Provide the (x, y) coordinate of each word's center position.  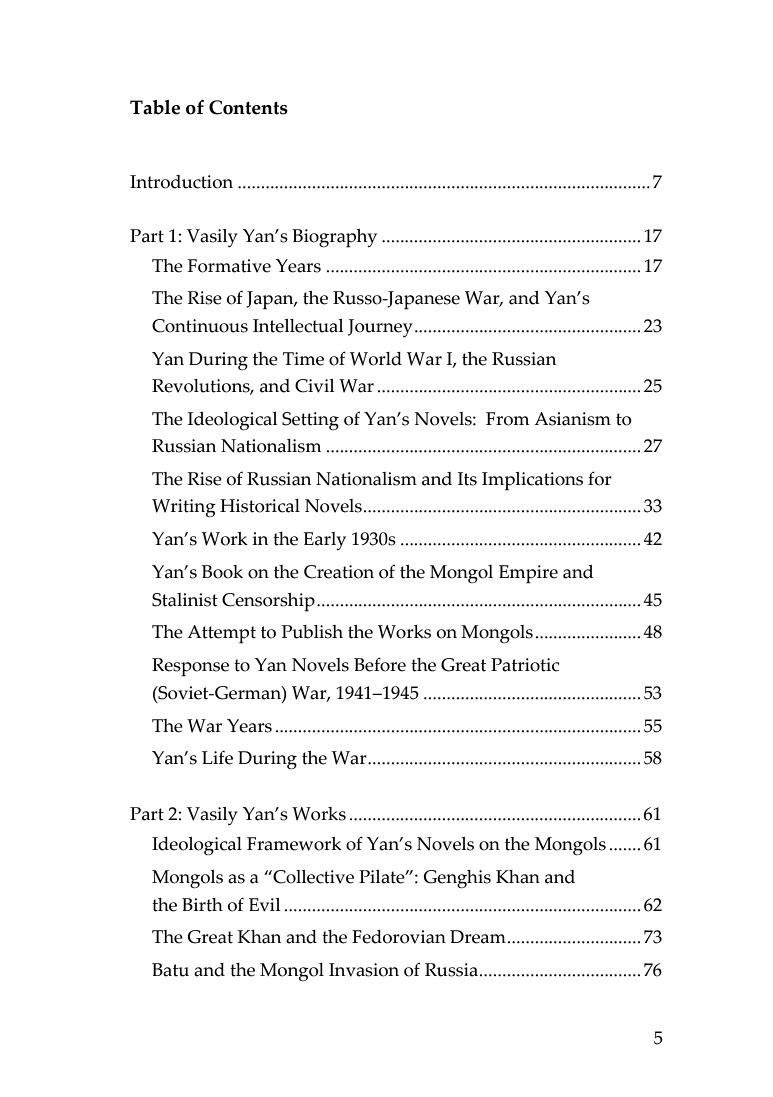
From (507, 419)
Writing (184, 508)
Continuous (200, 326)
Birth (202, 905)
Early (324, 541)
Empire (528, 574)
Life (217, 757)
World (376, 359)
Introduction (181, 182)
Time (303, 359)
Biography (334, 238)
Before (380, 664)
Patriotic (525, 665)
